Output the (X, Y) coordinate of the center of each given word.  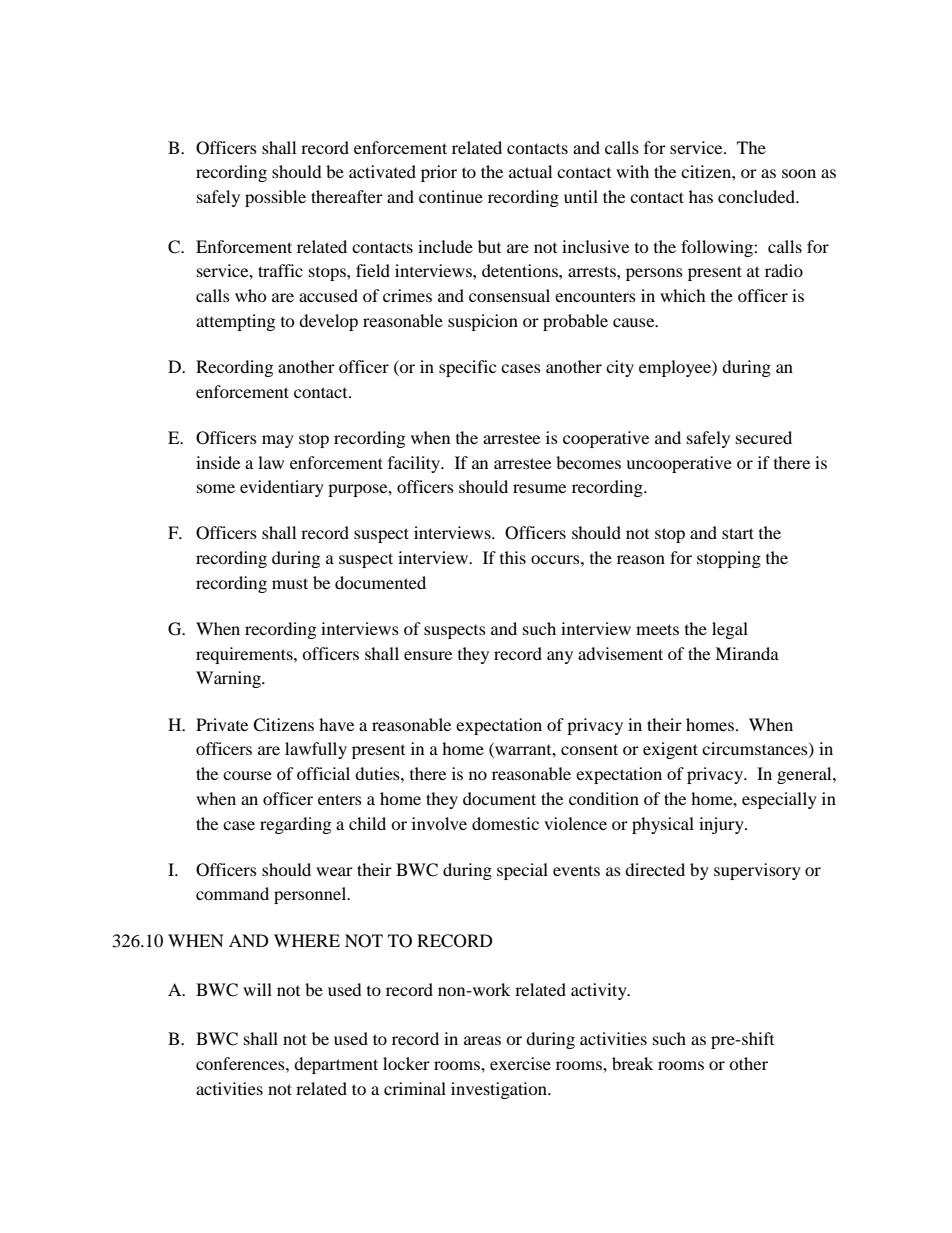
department (336, 1065)
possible (275, 198)
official (323, 773)
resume (539, 488)
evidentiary (282, 488)
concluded (757, 196)
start (738, 533)
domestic (505, 823)
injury (722, 825)
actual (530, 171)
